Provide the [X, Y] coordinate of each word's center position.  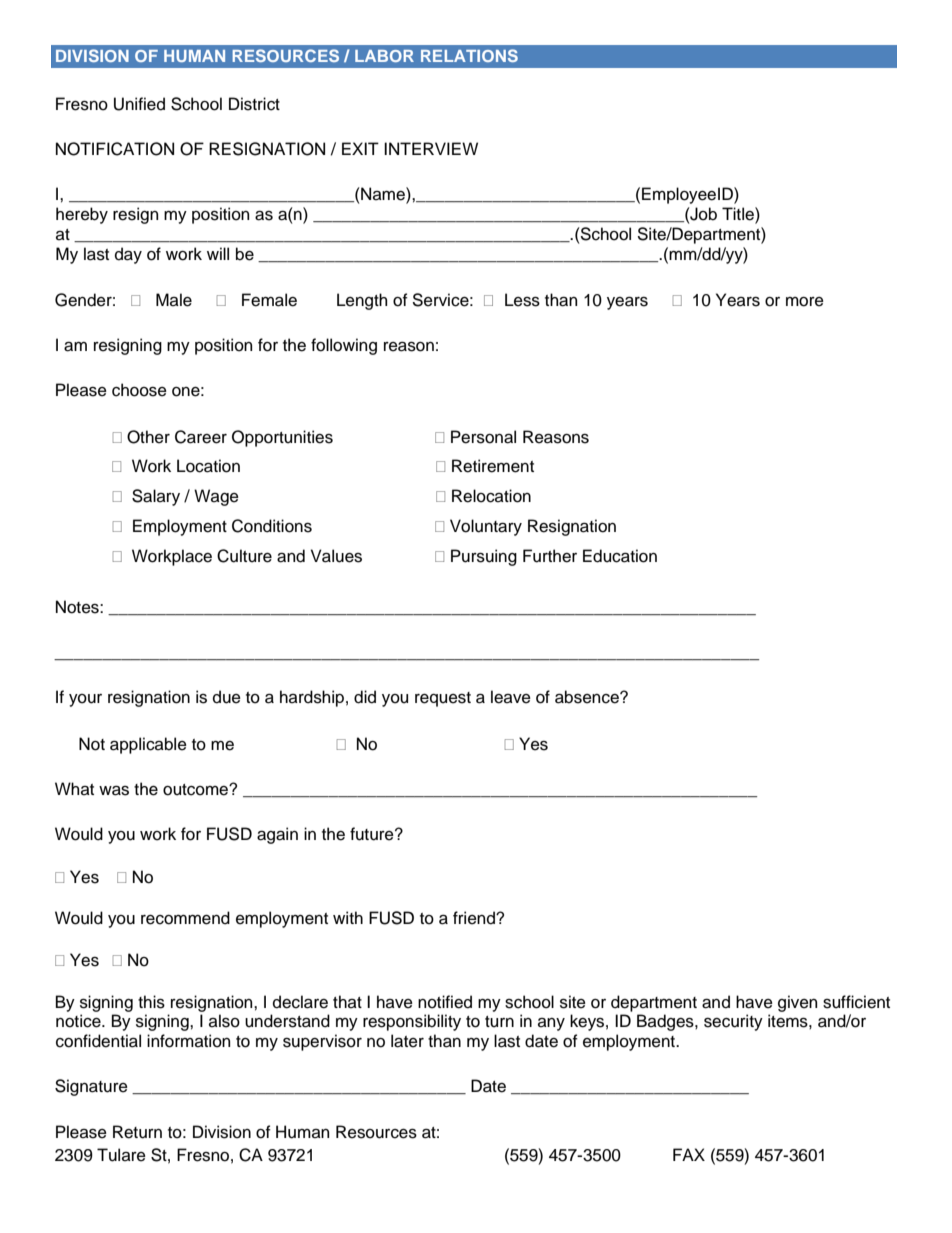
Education [620, 556]
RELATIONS [469, 55]
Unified [139, 104]
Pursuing [484, 557]
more [805, 302]
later [407, 1041]
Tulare [121, 1155]
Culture [244, 556]
